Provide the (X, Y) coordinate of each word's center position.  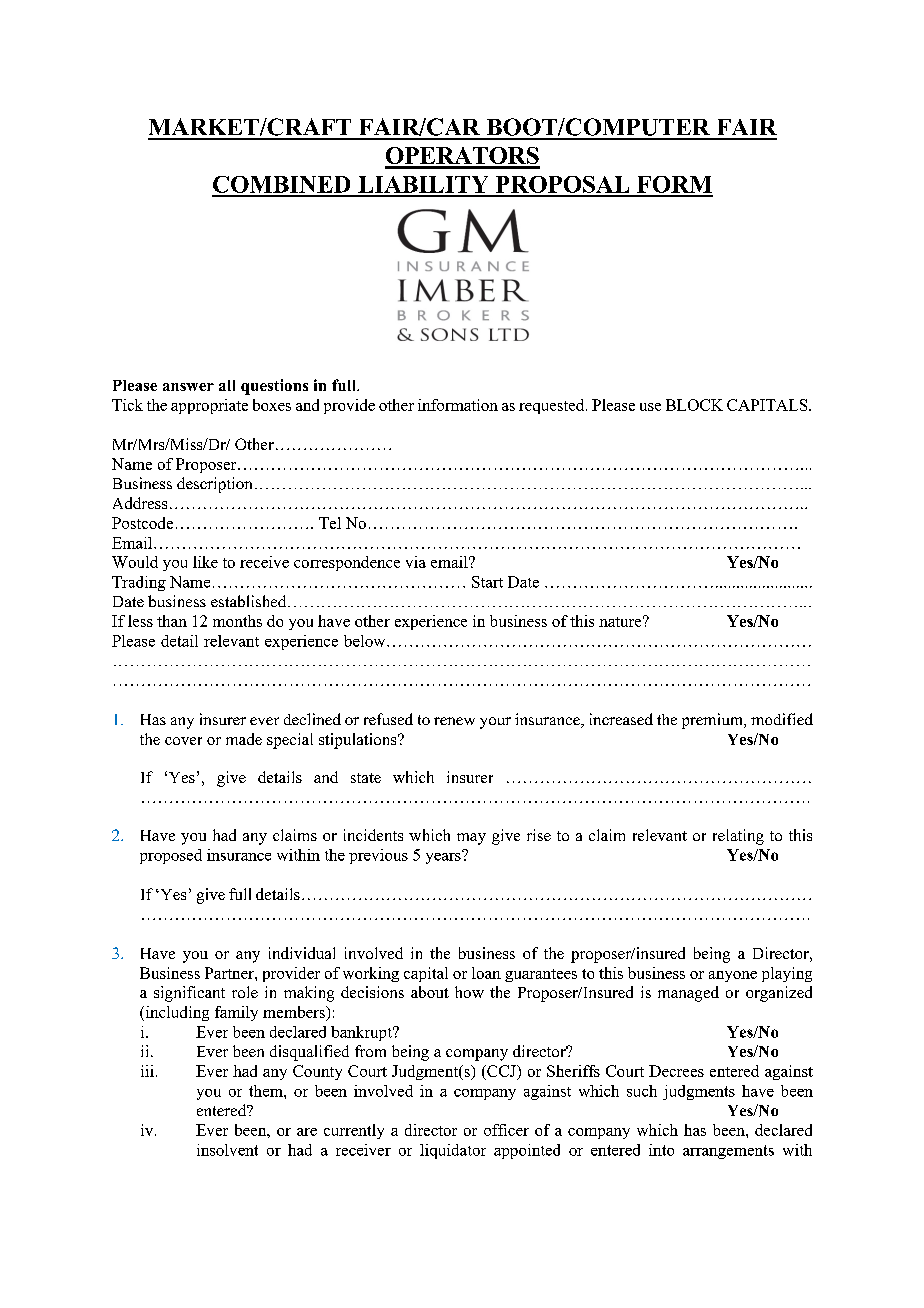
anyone (733, 976)
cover (183, 741)
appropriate (209, 406)
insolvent (227, 1150)
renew (454, 721)
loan (486, 973)
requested (553, 406)
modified (782, 719)
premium (714, 721)
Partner (230, 973)
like (205, 562)
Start (487, 582)
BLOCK (694, 405)
